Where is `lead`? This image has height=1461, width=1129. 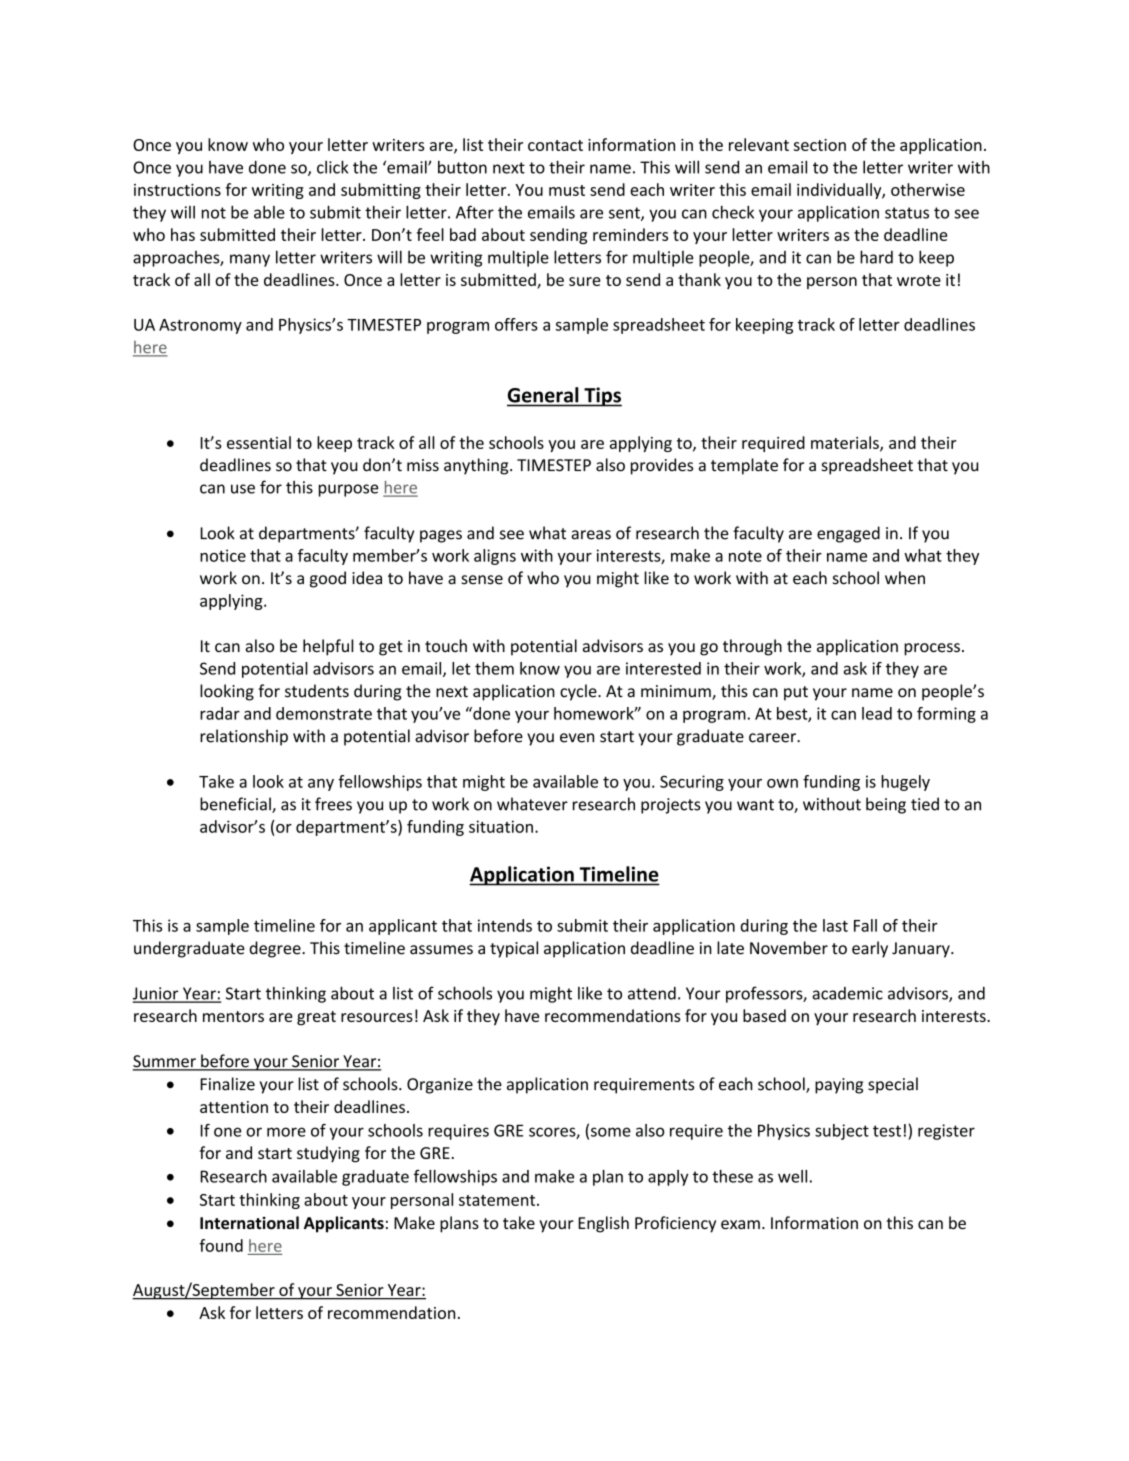 lead is located at coordinates (877, 713).
